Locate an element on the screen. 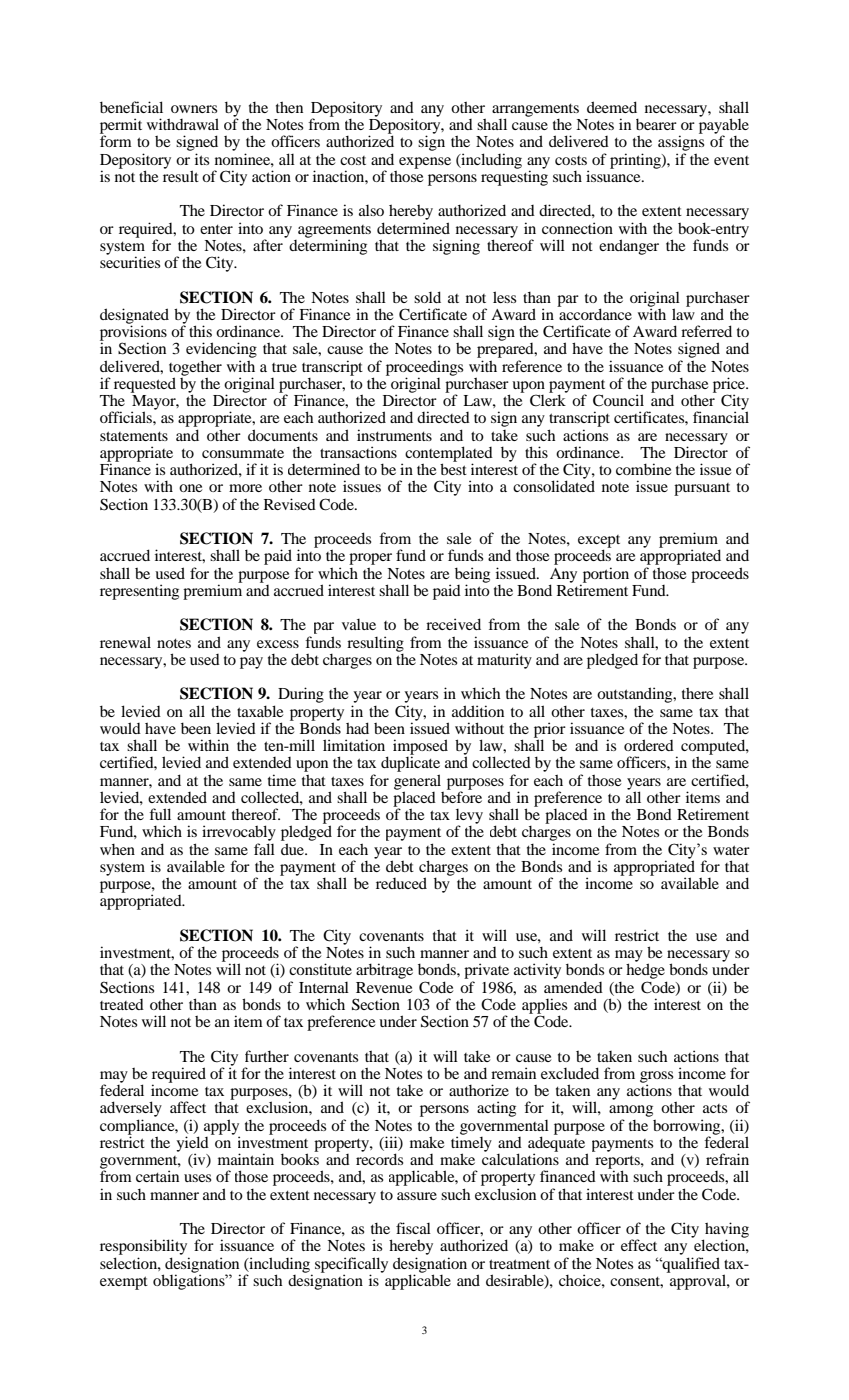  representing is located at coordinates (139, 592).
